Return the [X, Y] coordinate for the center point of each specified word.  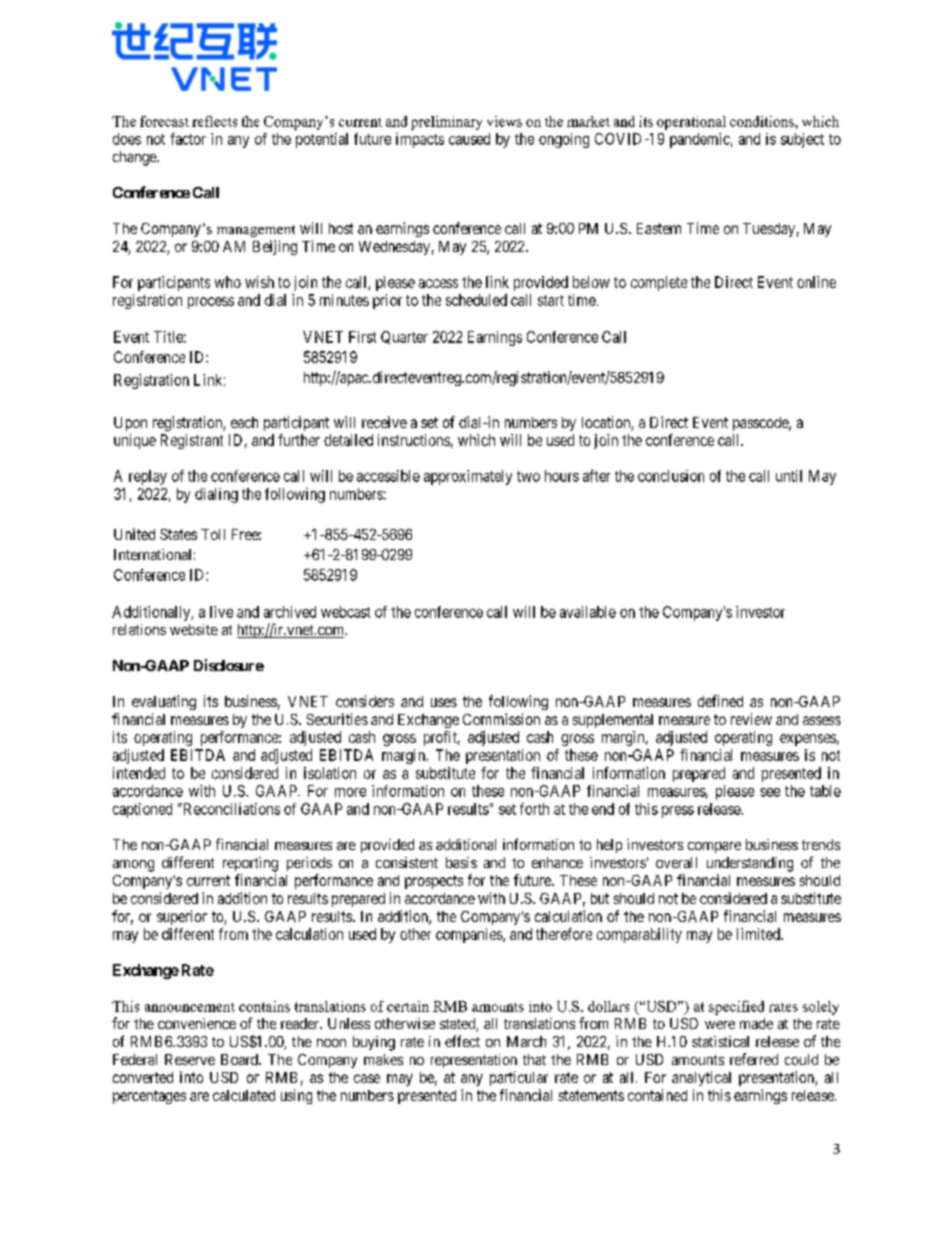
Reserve [190, 1059]
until [789, 476]
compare [714, 847]
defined [720, 701]
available [588, 612]
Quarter [404, 337]
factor [188, 139]
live [221, 612]
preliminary [446, 123]
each [244, 422]
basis [461, 862]
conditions [763, 121]
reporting [250, 864]
